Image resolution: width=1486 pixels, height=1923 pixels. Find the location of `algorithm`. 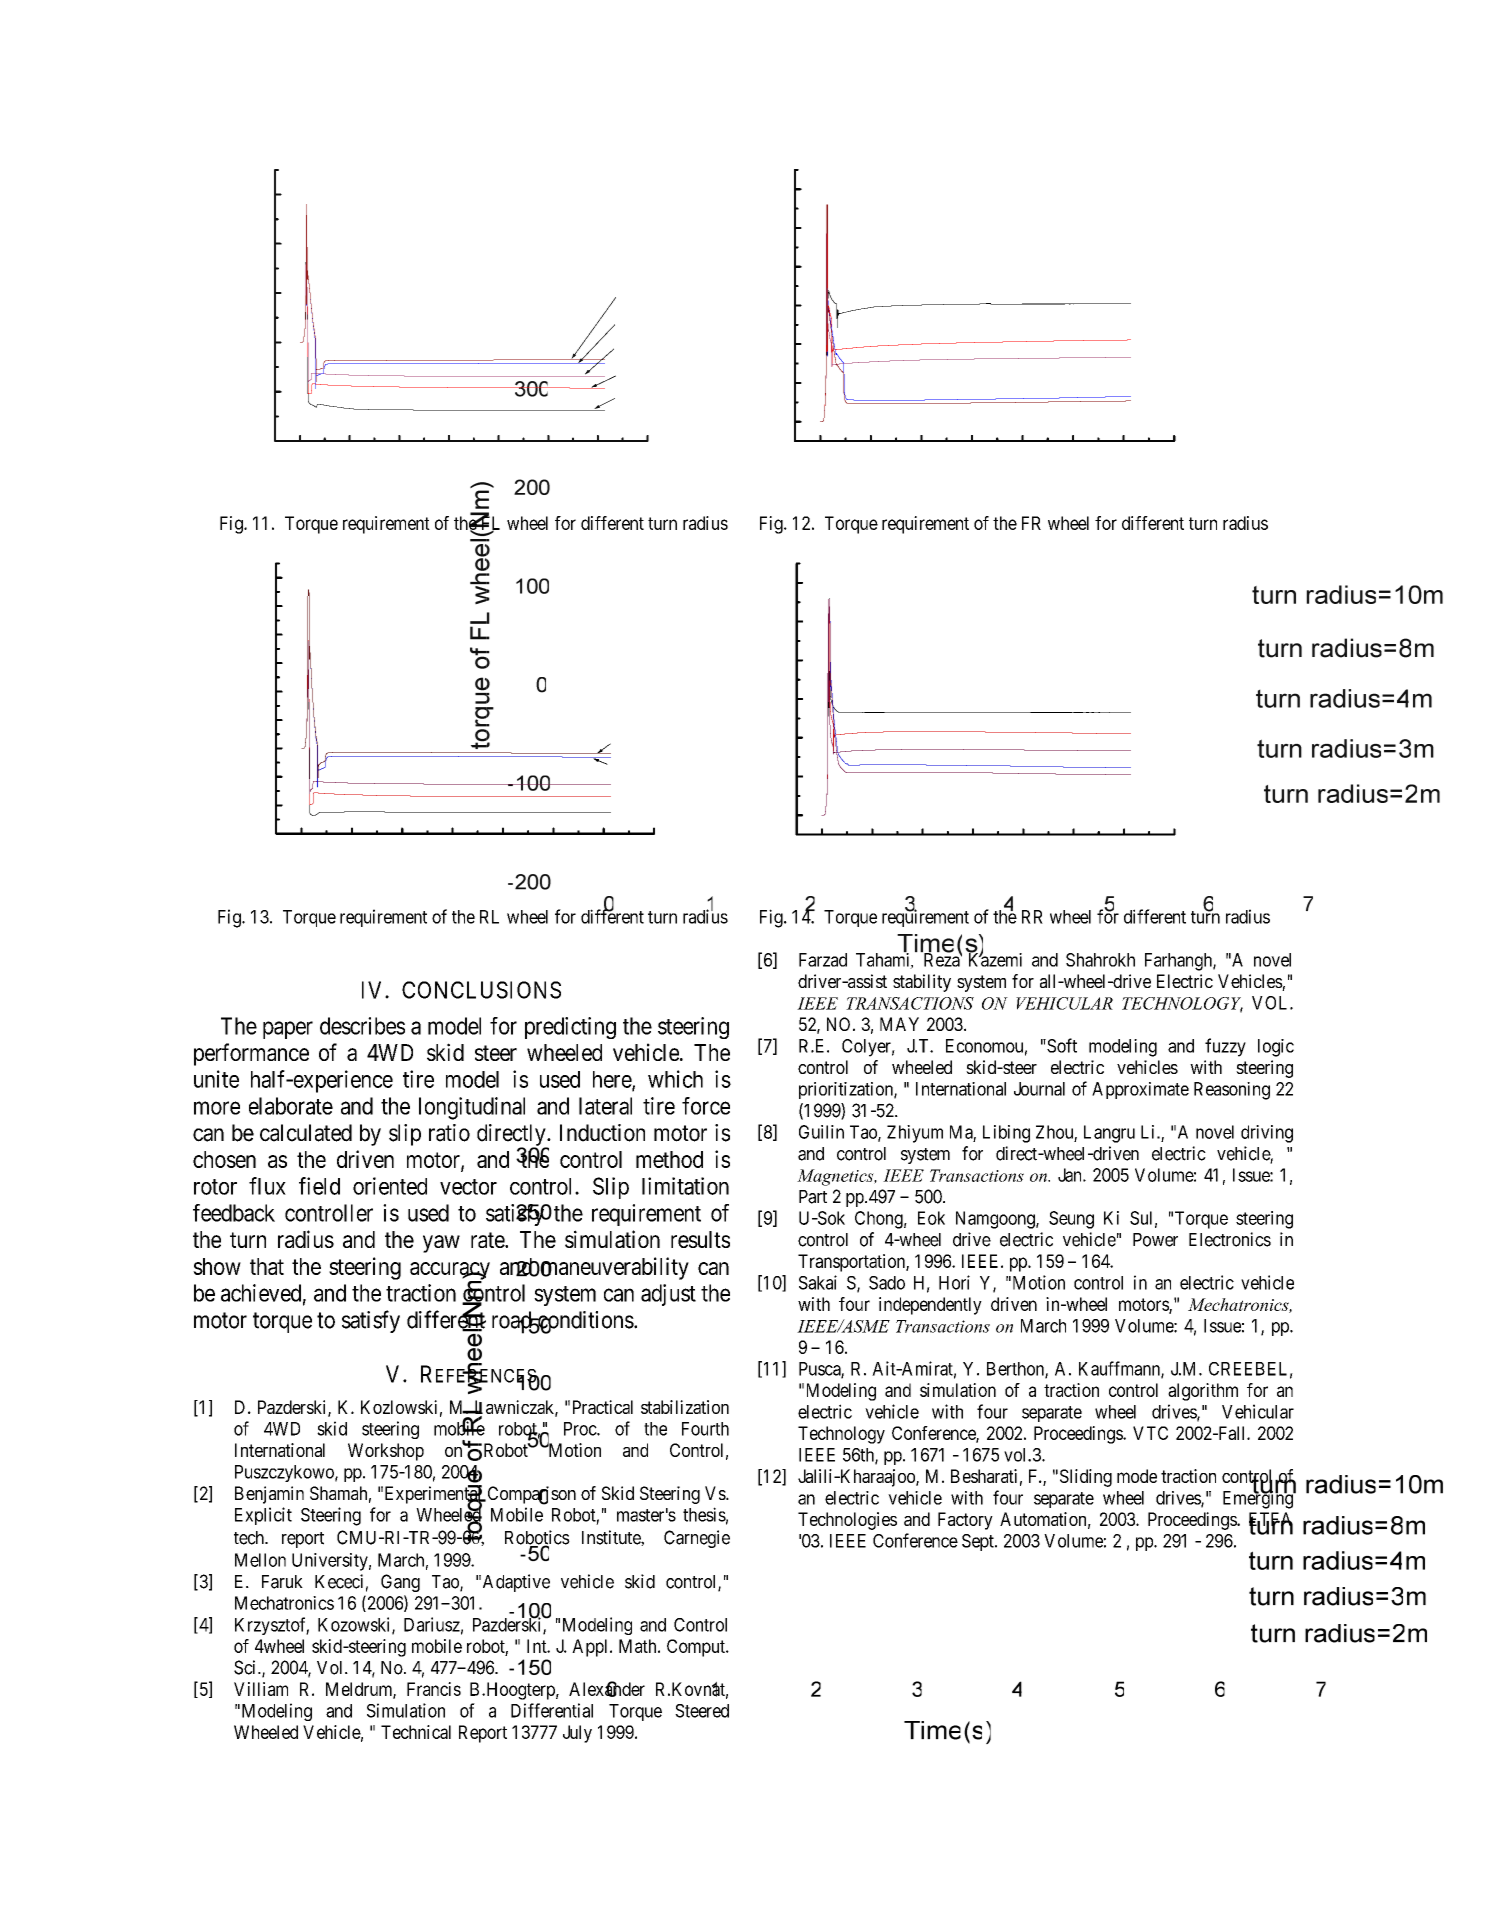

algorithm is located at coordinates (1203, 1392).
